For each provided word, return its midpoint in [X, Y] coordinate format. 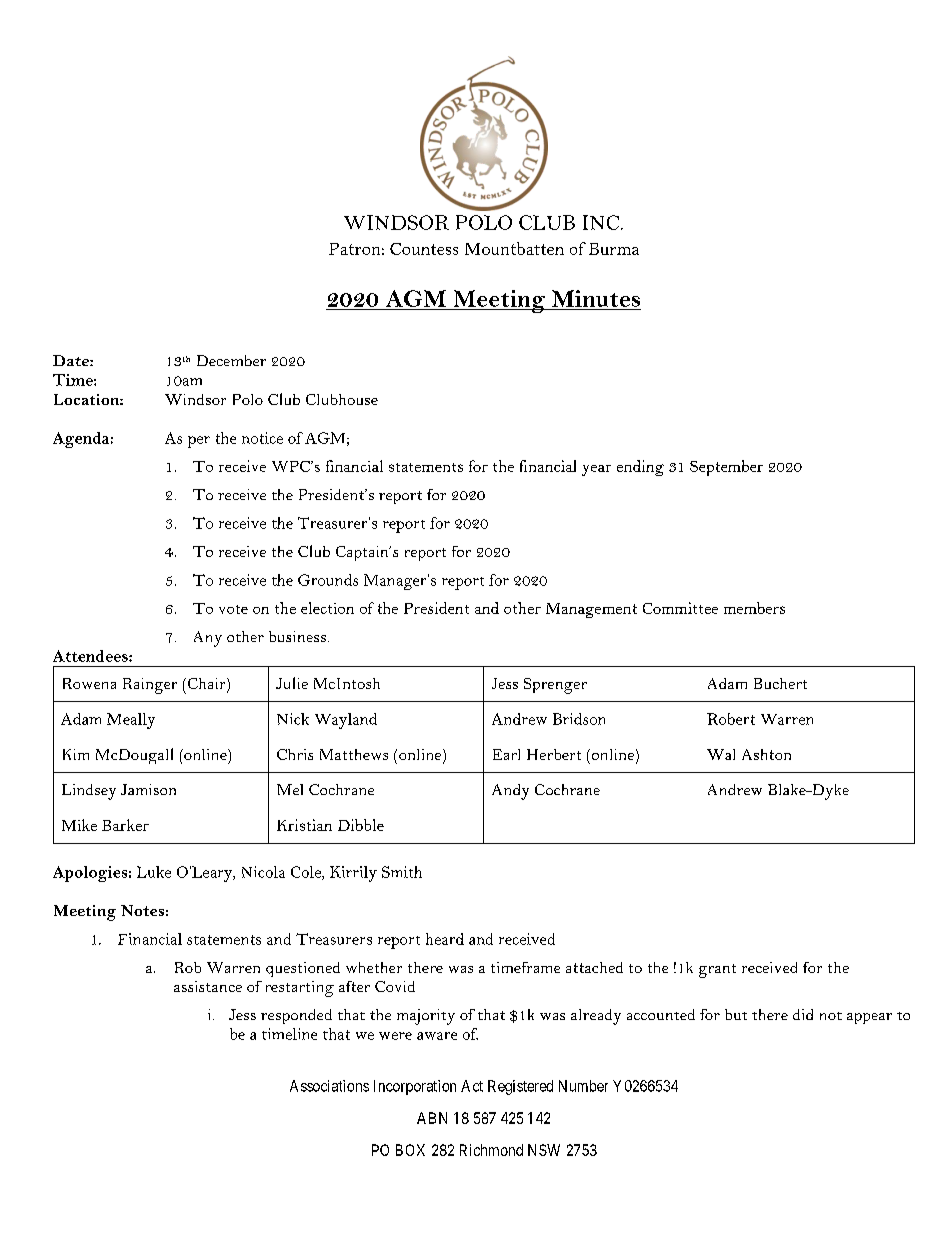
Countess [424, 249]
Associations [329, 1086]
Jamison [148, 789]
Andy [510, 792]
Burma [614, 249]
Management [591, 610]
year [596, 470]
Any [208, 639]
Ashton [766, 754]
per [199, 442]
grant [717, 971]
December [231, 360]
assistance [208, 986]
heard [445, 939]
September [726, 468]
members [754, 608]
